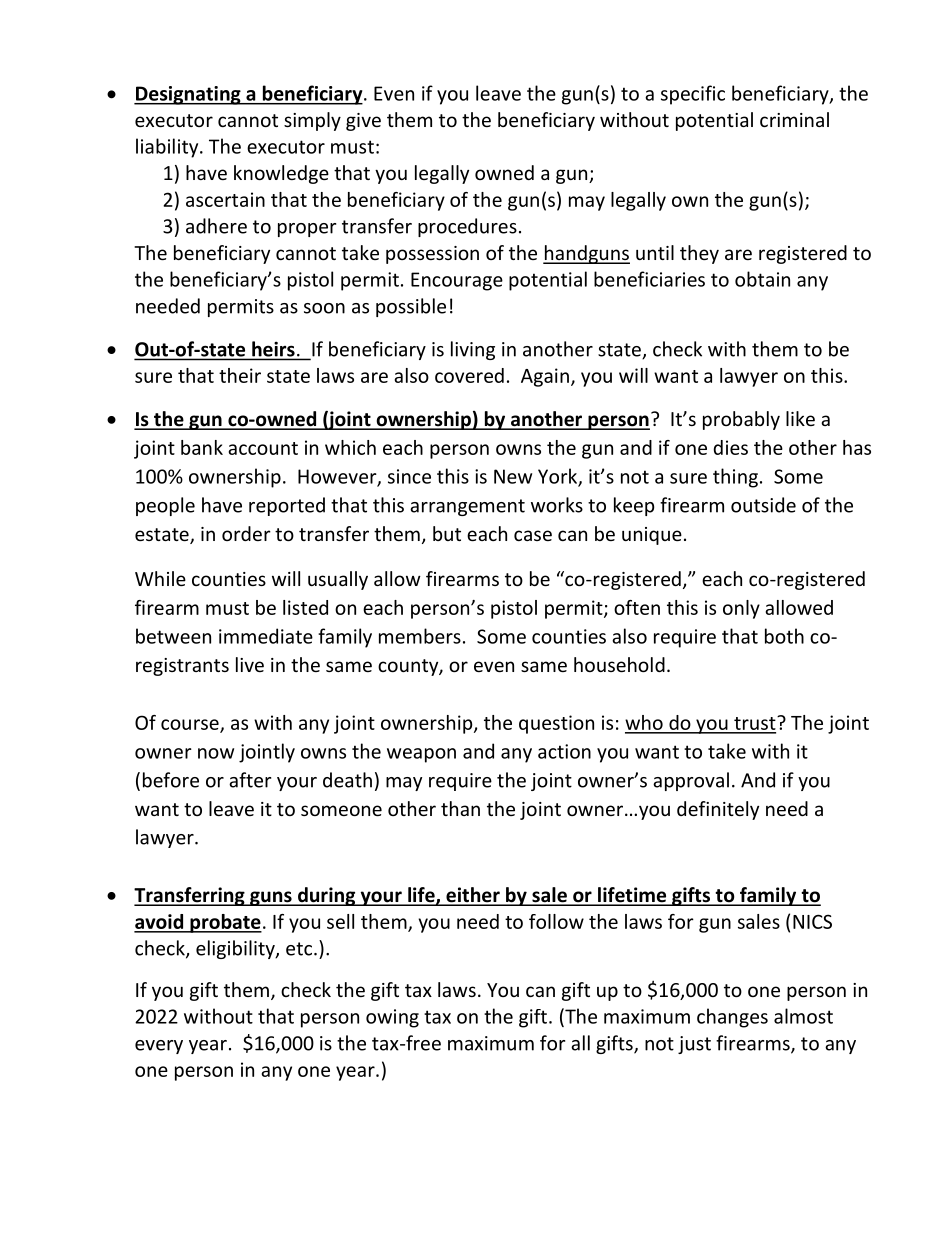 The width and height of the screenshot is (952, 1233). I want to click on after, so click(250, 780).
